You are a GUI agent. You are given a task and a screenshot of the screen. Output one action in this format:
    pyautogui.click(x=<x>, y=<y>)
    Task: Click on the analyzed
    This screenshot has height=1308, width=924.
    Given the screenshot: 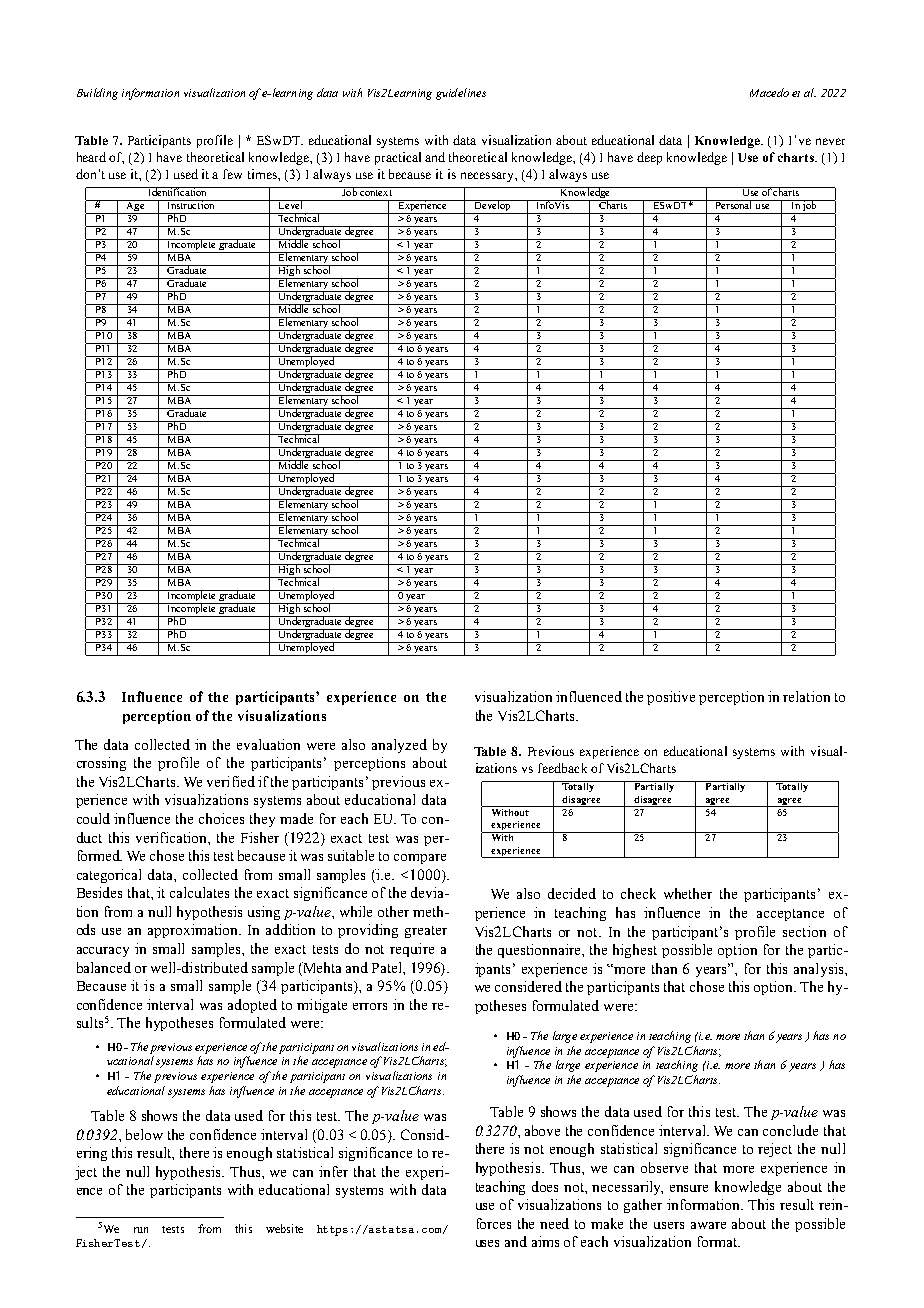 What is the action you would take?
    pyautogui.click(x=399, y=746)
